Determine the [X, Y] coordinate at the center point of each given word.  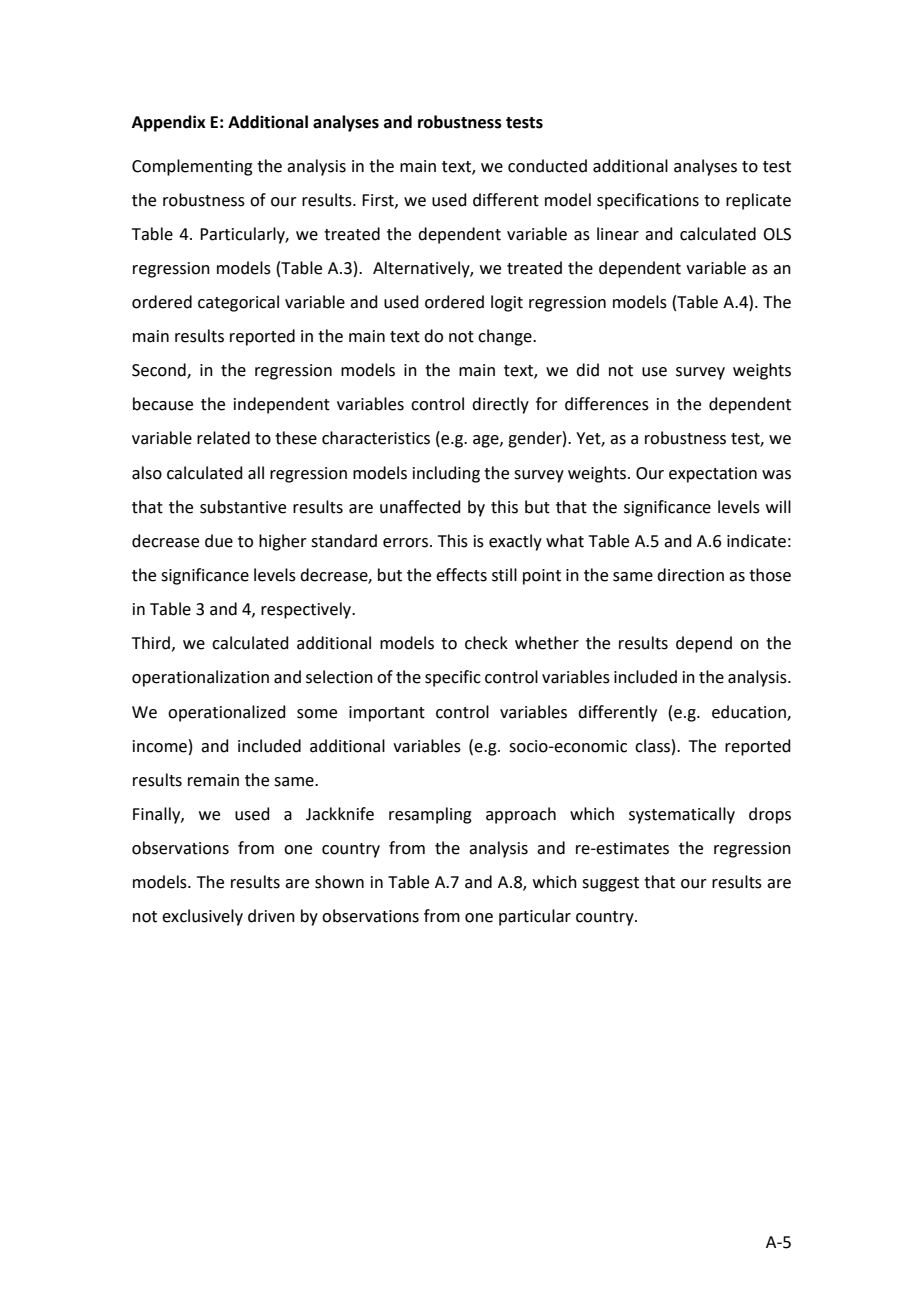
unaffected [420, 507]
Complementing [192, 167]
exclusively [202, 917]
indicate [756, 541]
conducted [547, 166]
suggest [610, 884]
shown [339, 882]
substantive [243, 507]
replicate [758, 201]
